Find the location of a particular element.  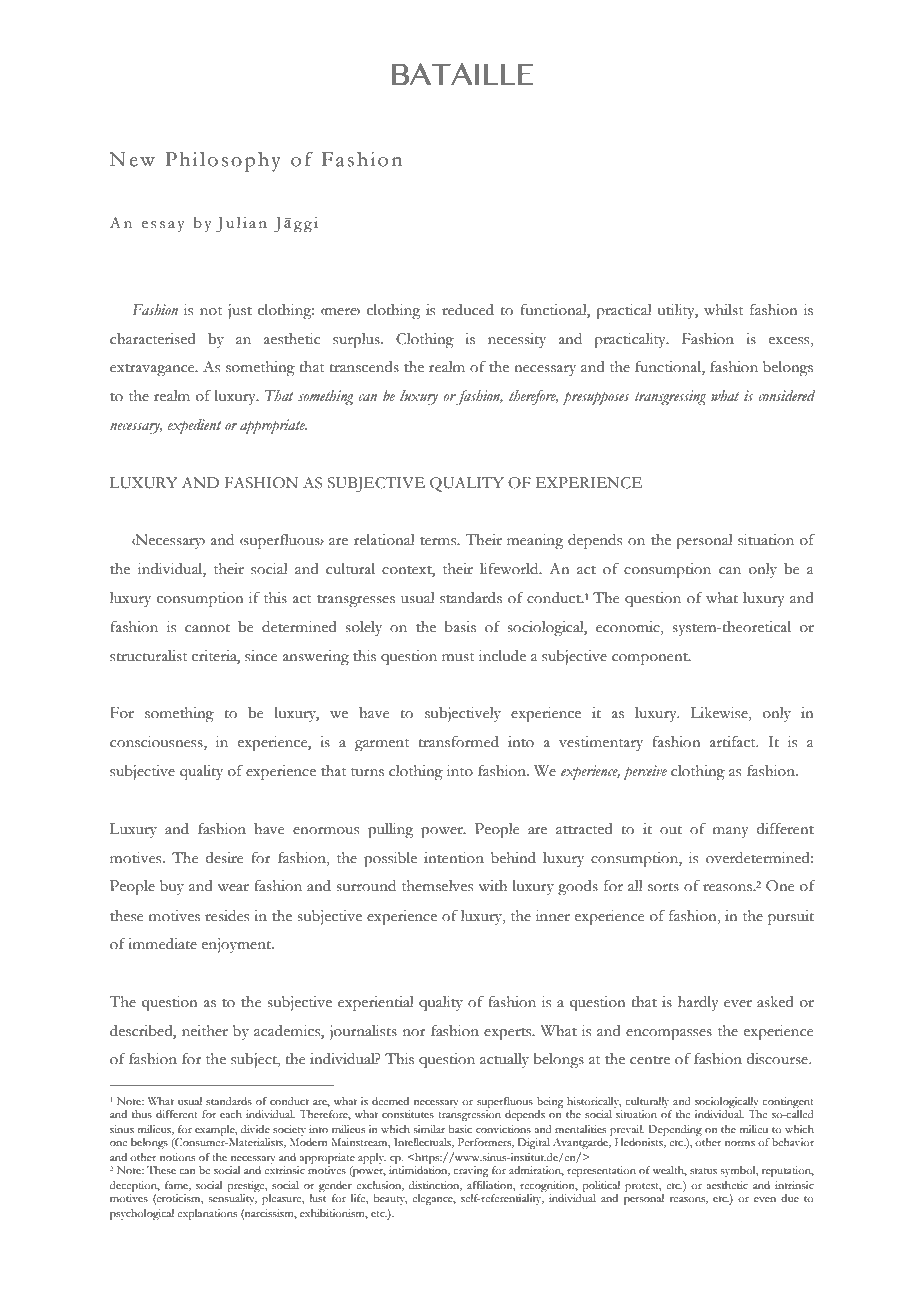

desire is located at coordinates (224, 858).
